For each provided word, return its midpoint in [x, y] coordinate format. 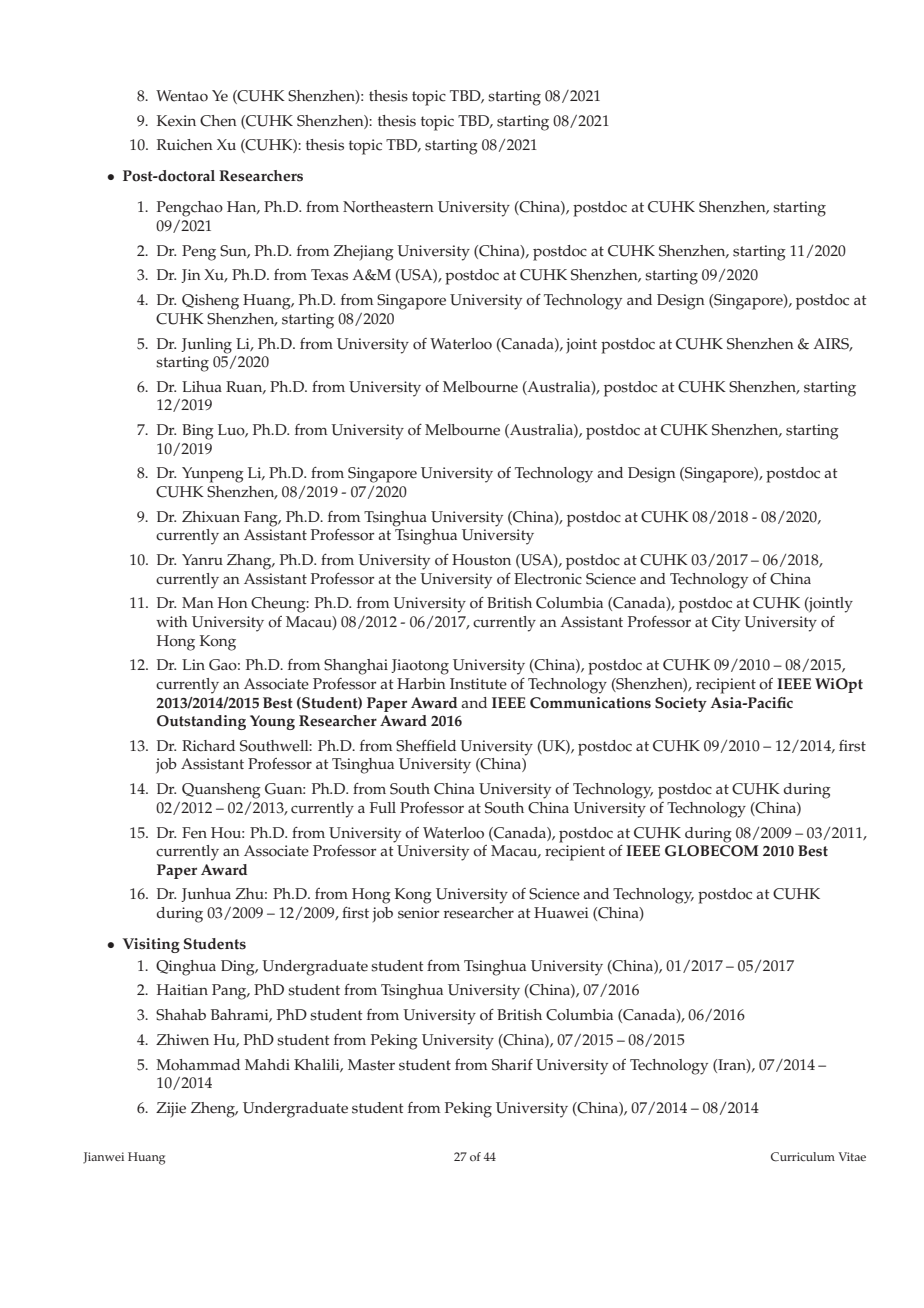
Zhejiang [363, 253]
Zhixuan [211, 516]
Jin [191, 276]
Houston [481, 560]
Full [383, 807]
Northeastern [388, 207]
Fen [194, 833]
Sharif [512, 1065]
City [726, 624]
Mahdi [267, 1064]
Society [681, 704]
